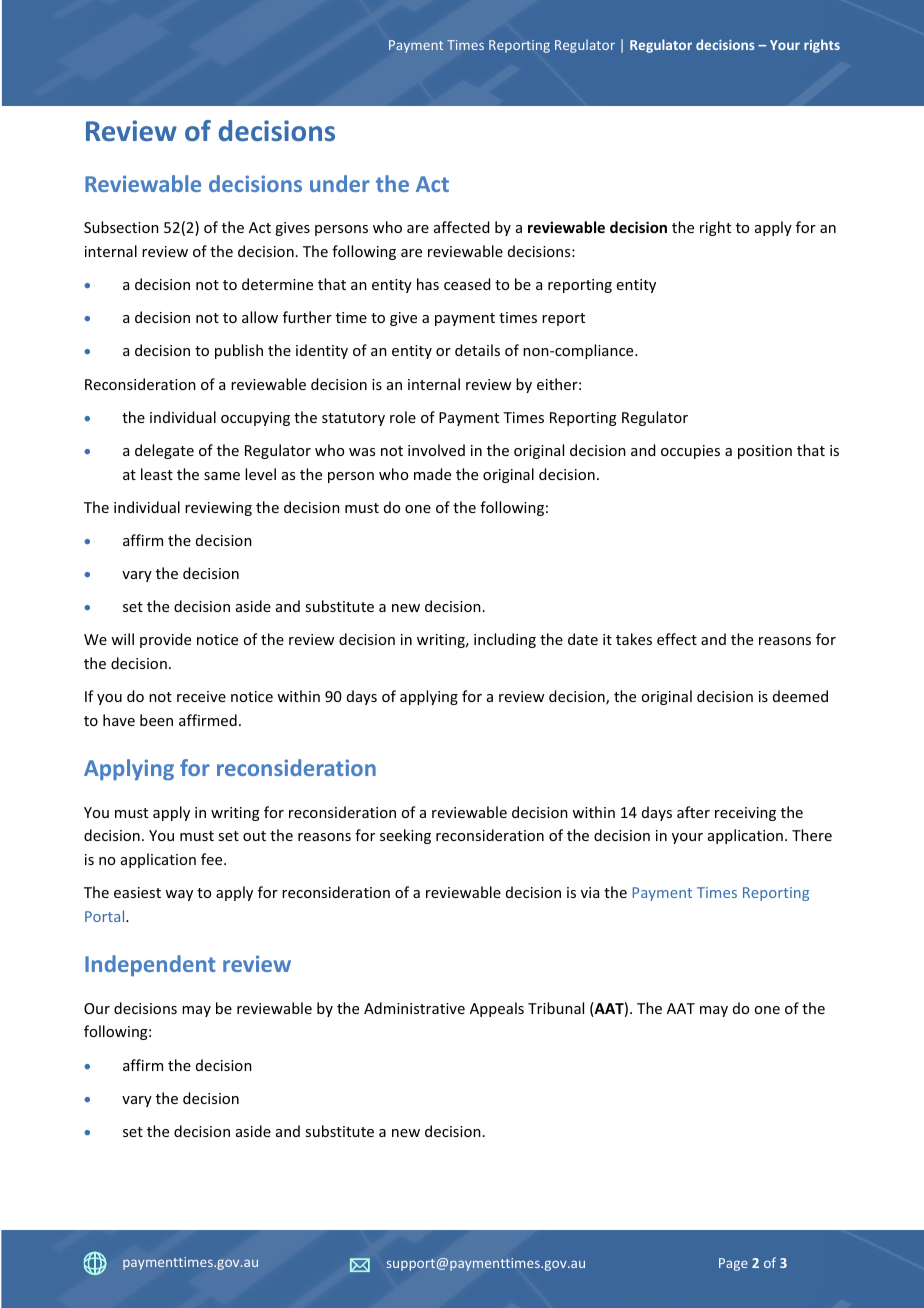 Image resolution: width=924 pixels, height=1308 pixels. What do you see at coordinates (179, 895) in the document?
I see `way` at bounding box center [179, 895].
